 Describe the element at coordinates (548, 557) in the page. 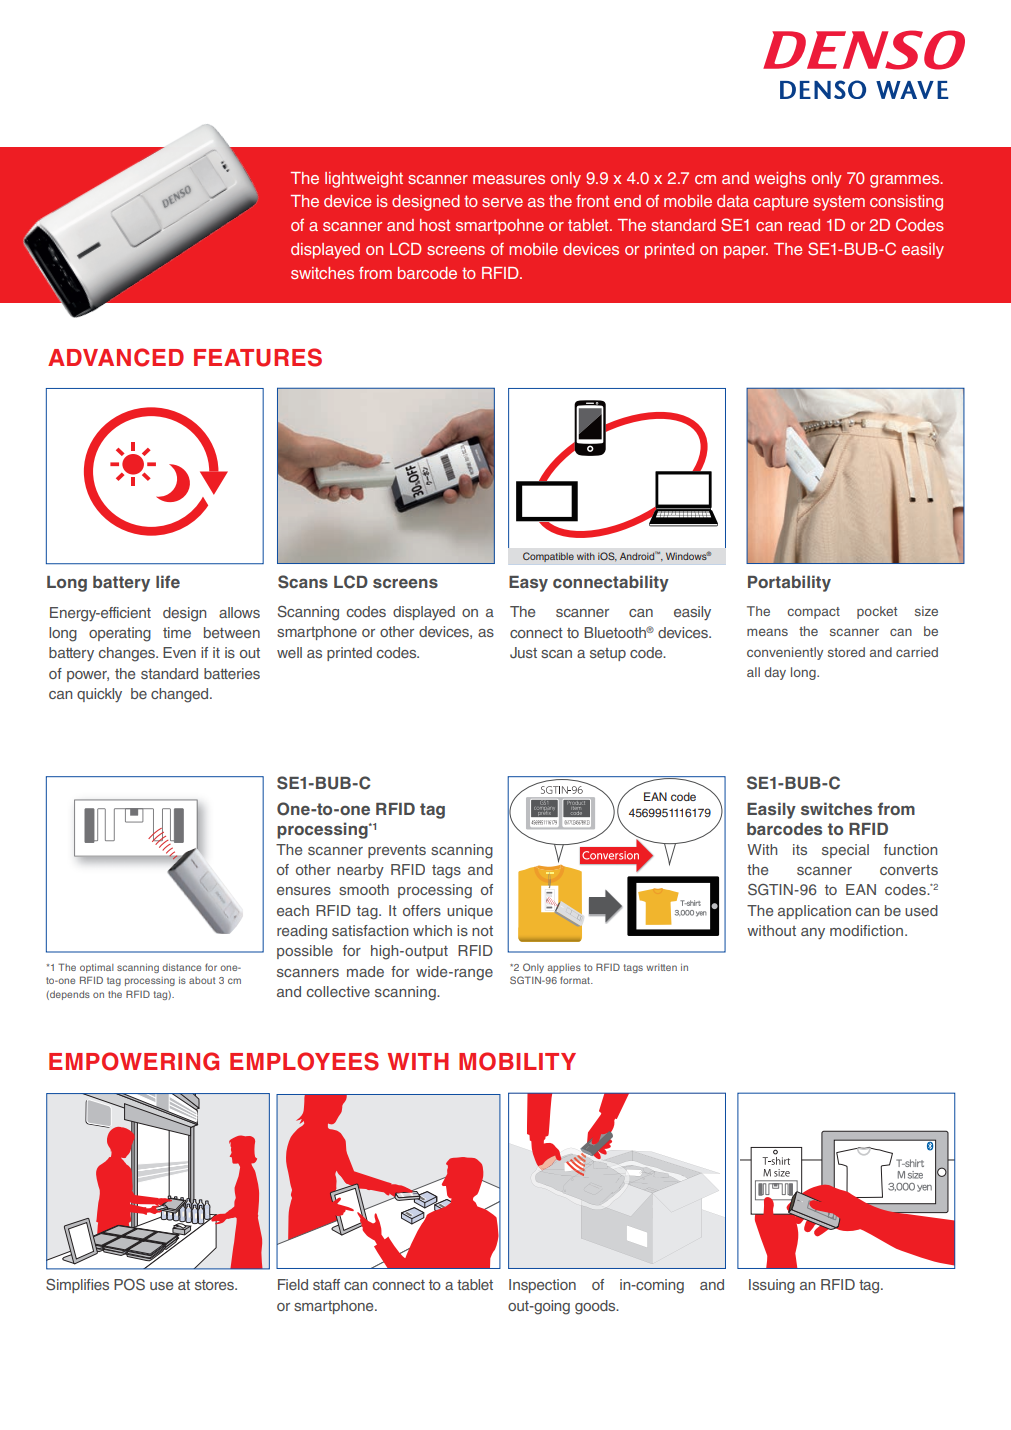

I see `Compatible` at that location.
